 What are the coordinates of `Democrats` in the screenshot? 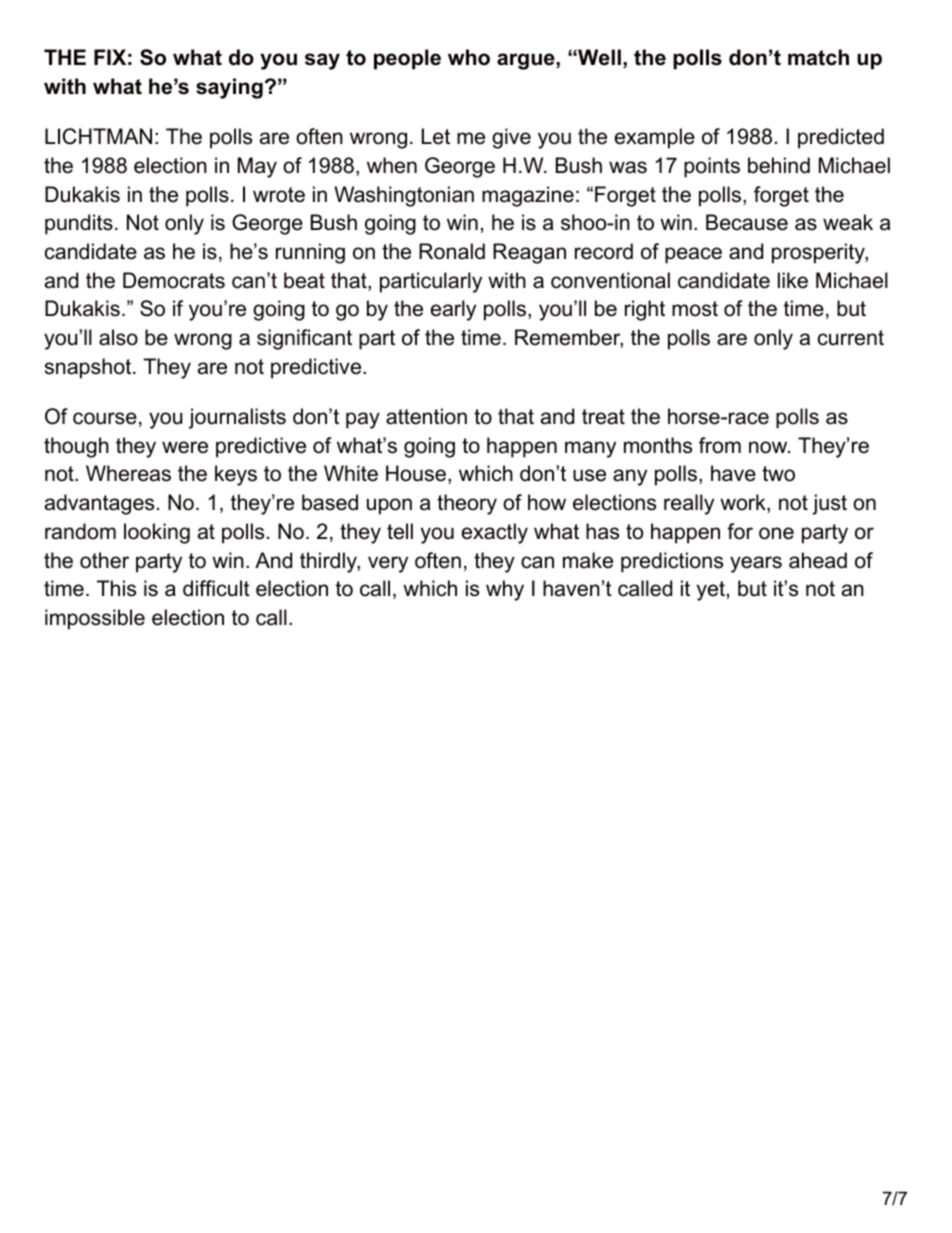 It's located at (174, 280).
